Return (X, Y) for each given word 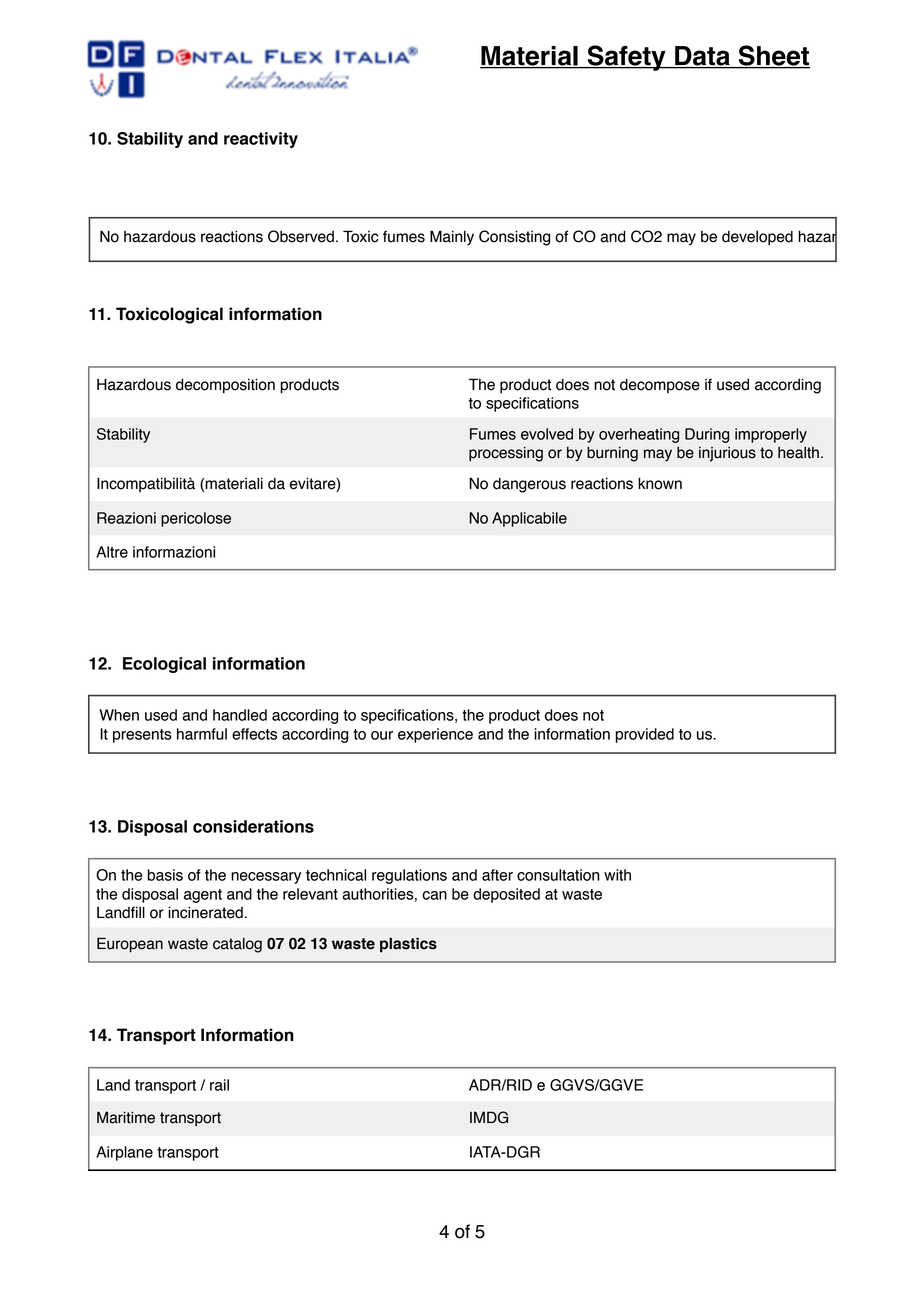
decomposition (225, 386)
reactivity (261, 140)
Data (702, 57)
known (660, 483)
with (617, 875)
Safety (626, 58)
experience (435, 735)
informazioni (174, 552)
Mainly (452, 237)
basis (165, 875)
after (497, 875)
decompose (660, 385)
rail (219, 1085)
